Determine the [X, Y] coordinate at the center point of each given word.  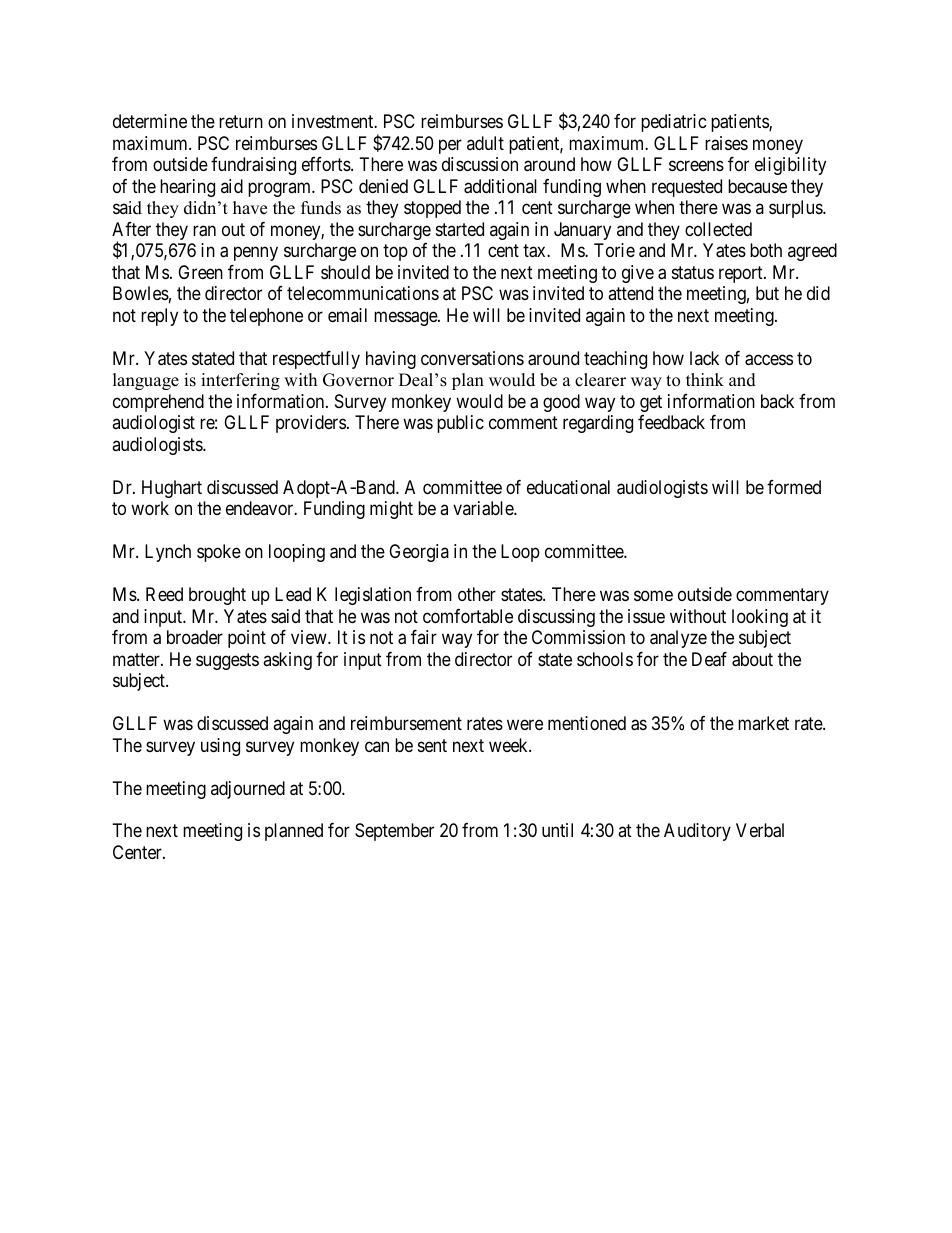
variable [484, 508]
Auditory [697, 832]
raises [726, 143]
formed [794, 487]
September [394, 832]
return [241, 122]
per [450, 146]
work [150, 508]
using [220, 747]
